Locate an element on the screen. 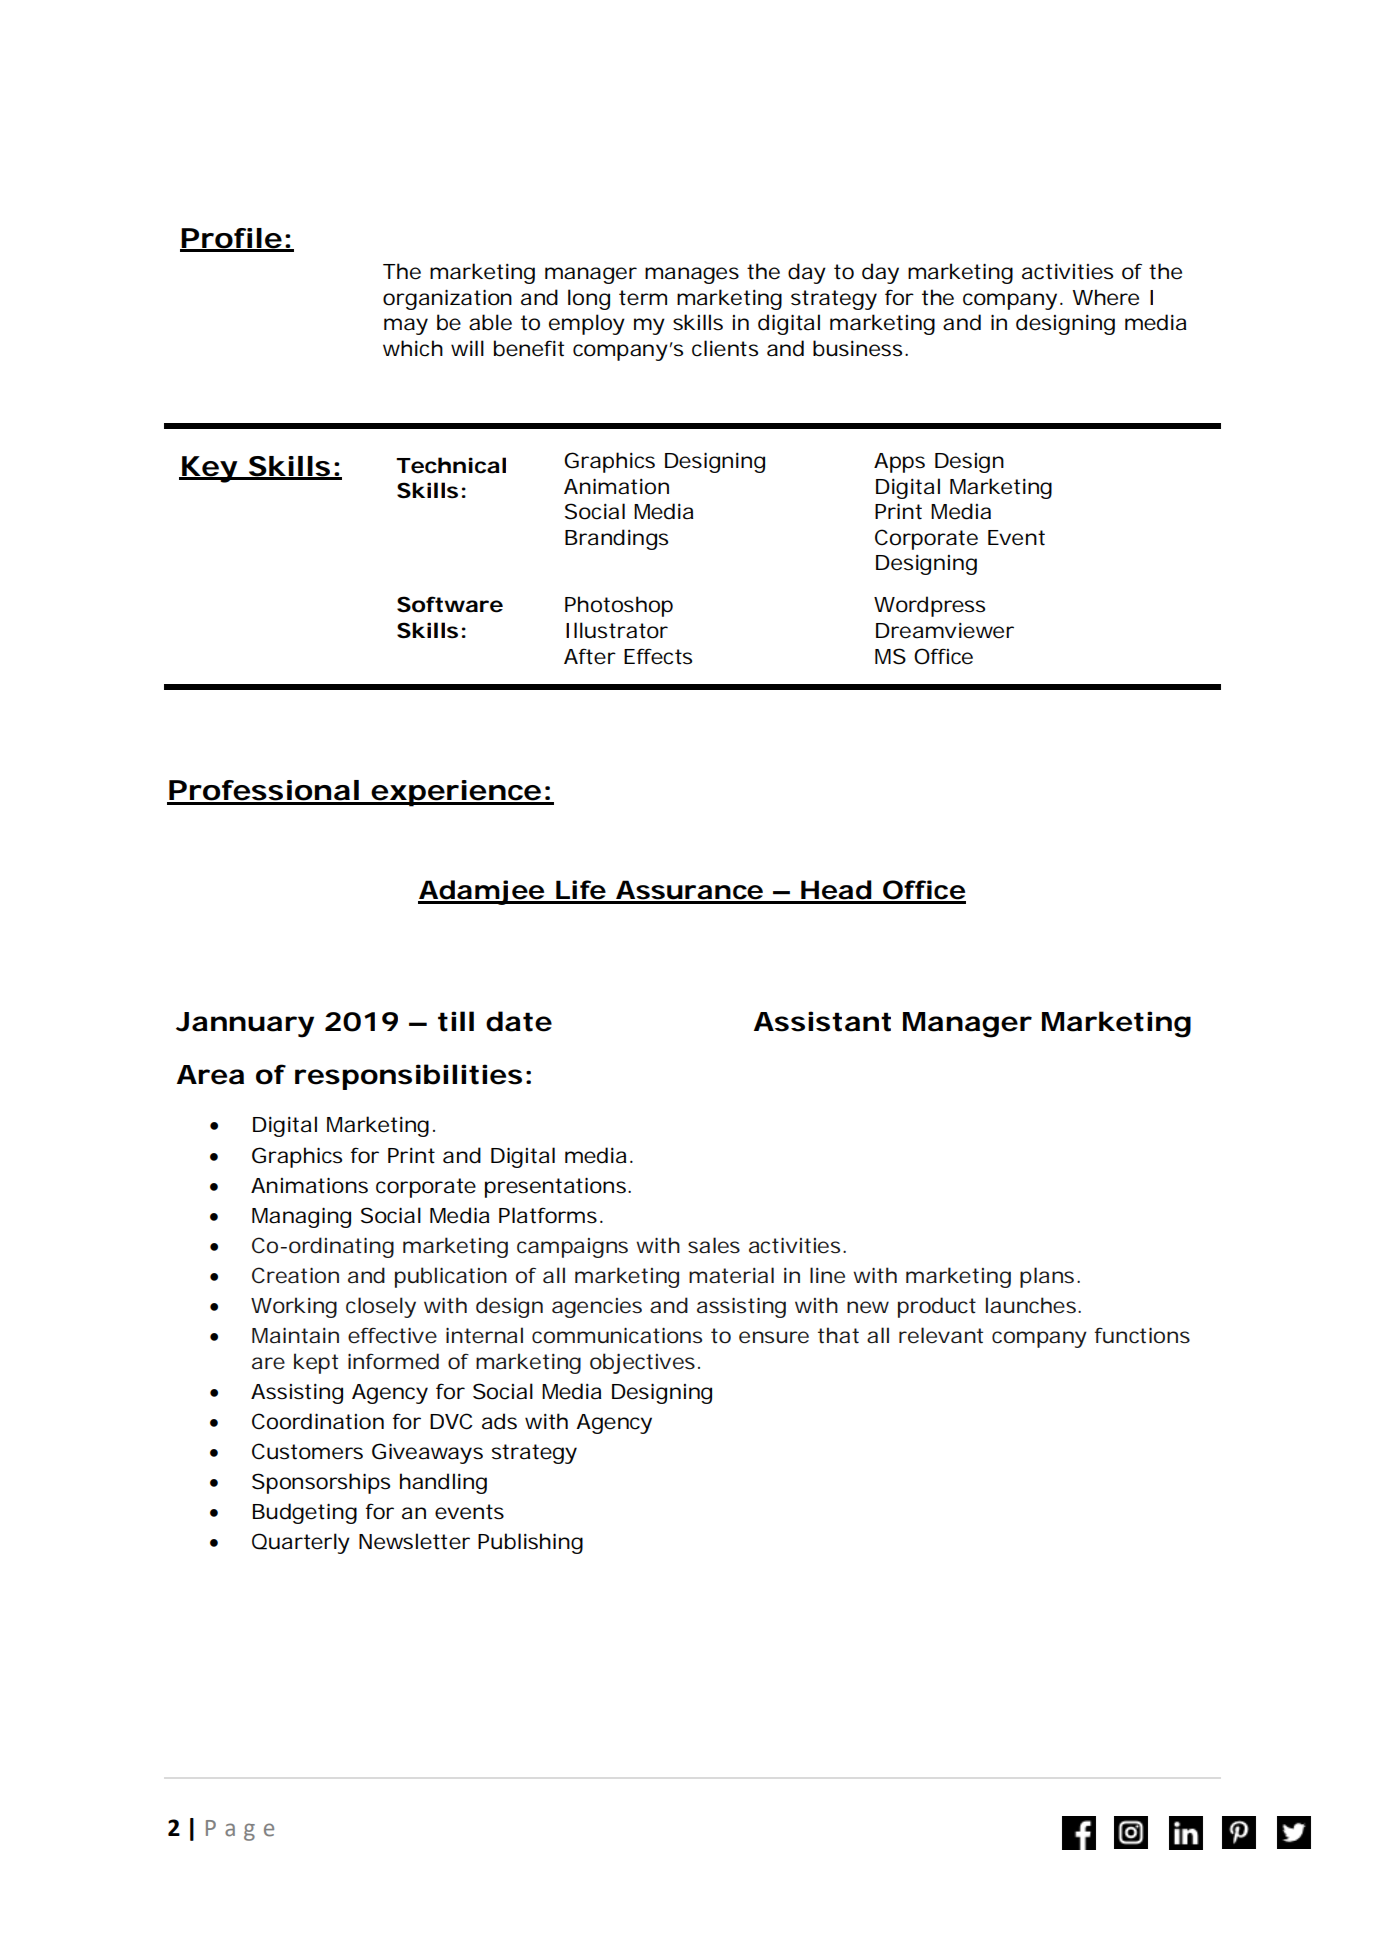 The image size is (1385, 1958). Newsletter is located at coordinates (414, 1541).
